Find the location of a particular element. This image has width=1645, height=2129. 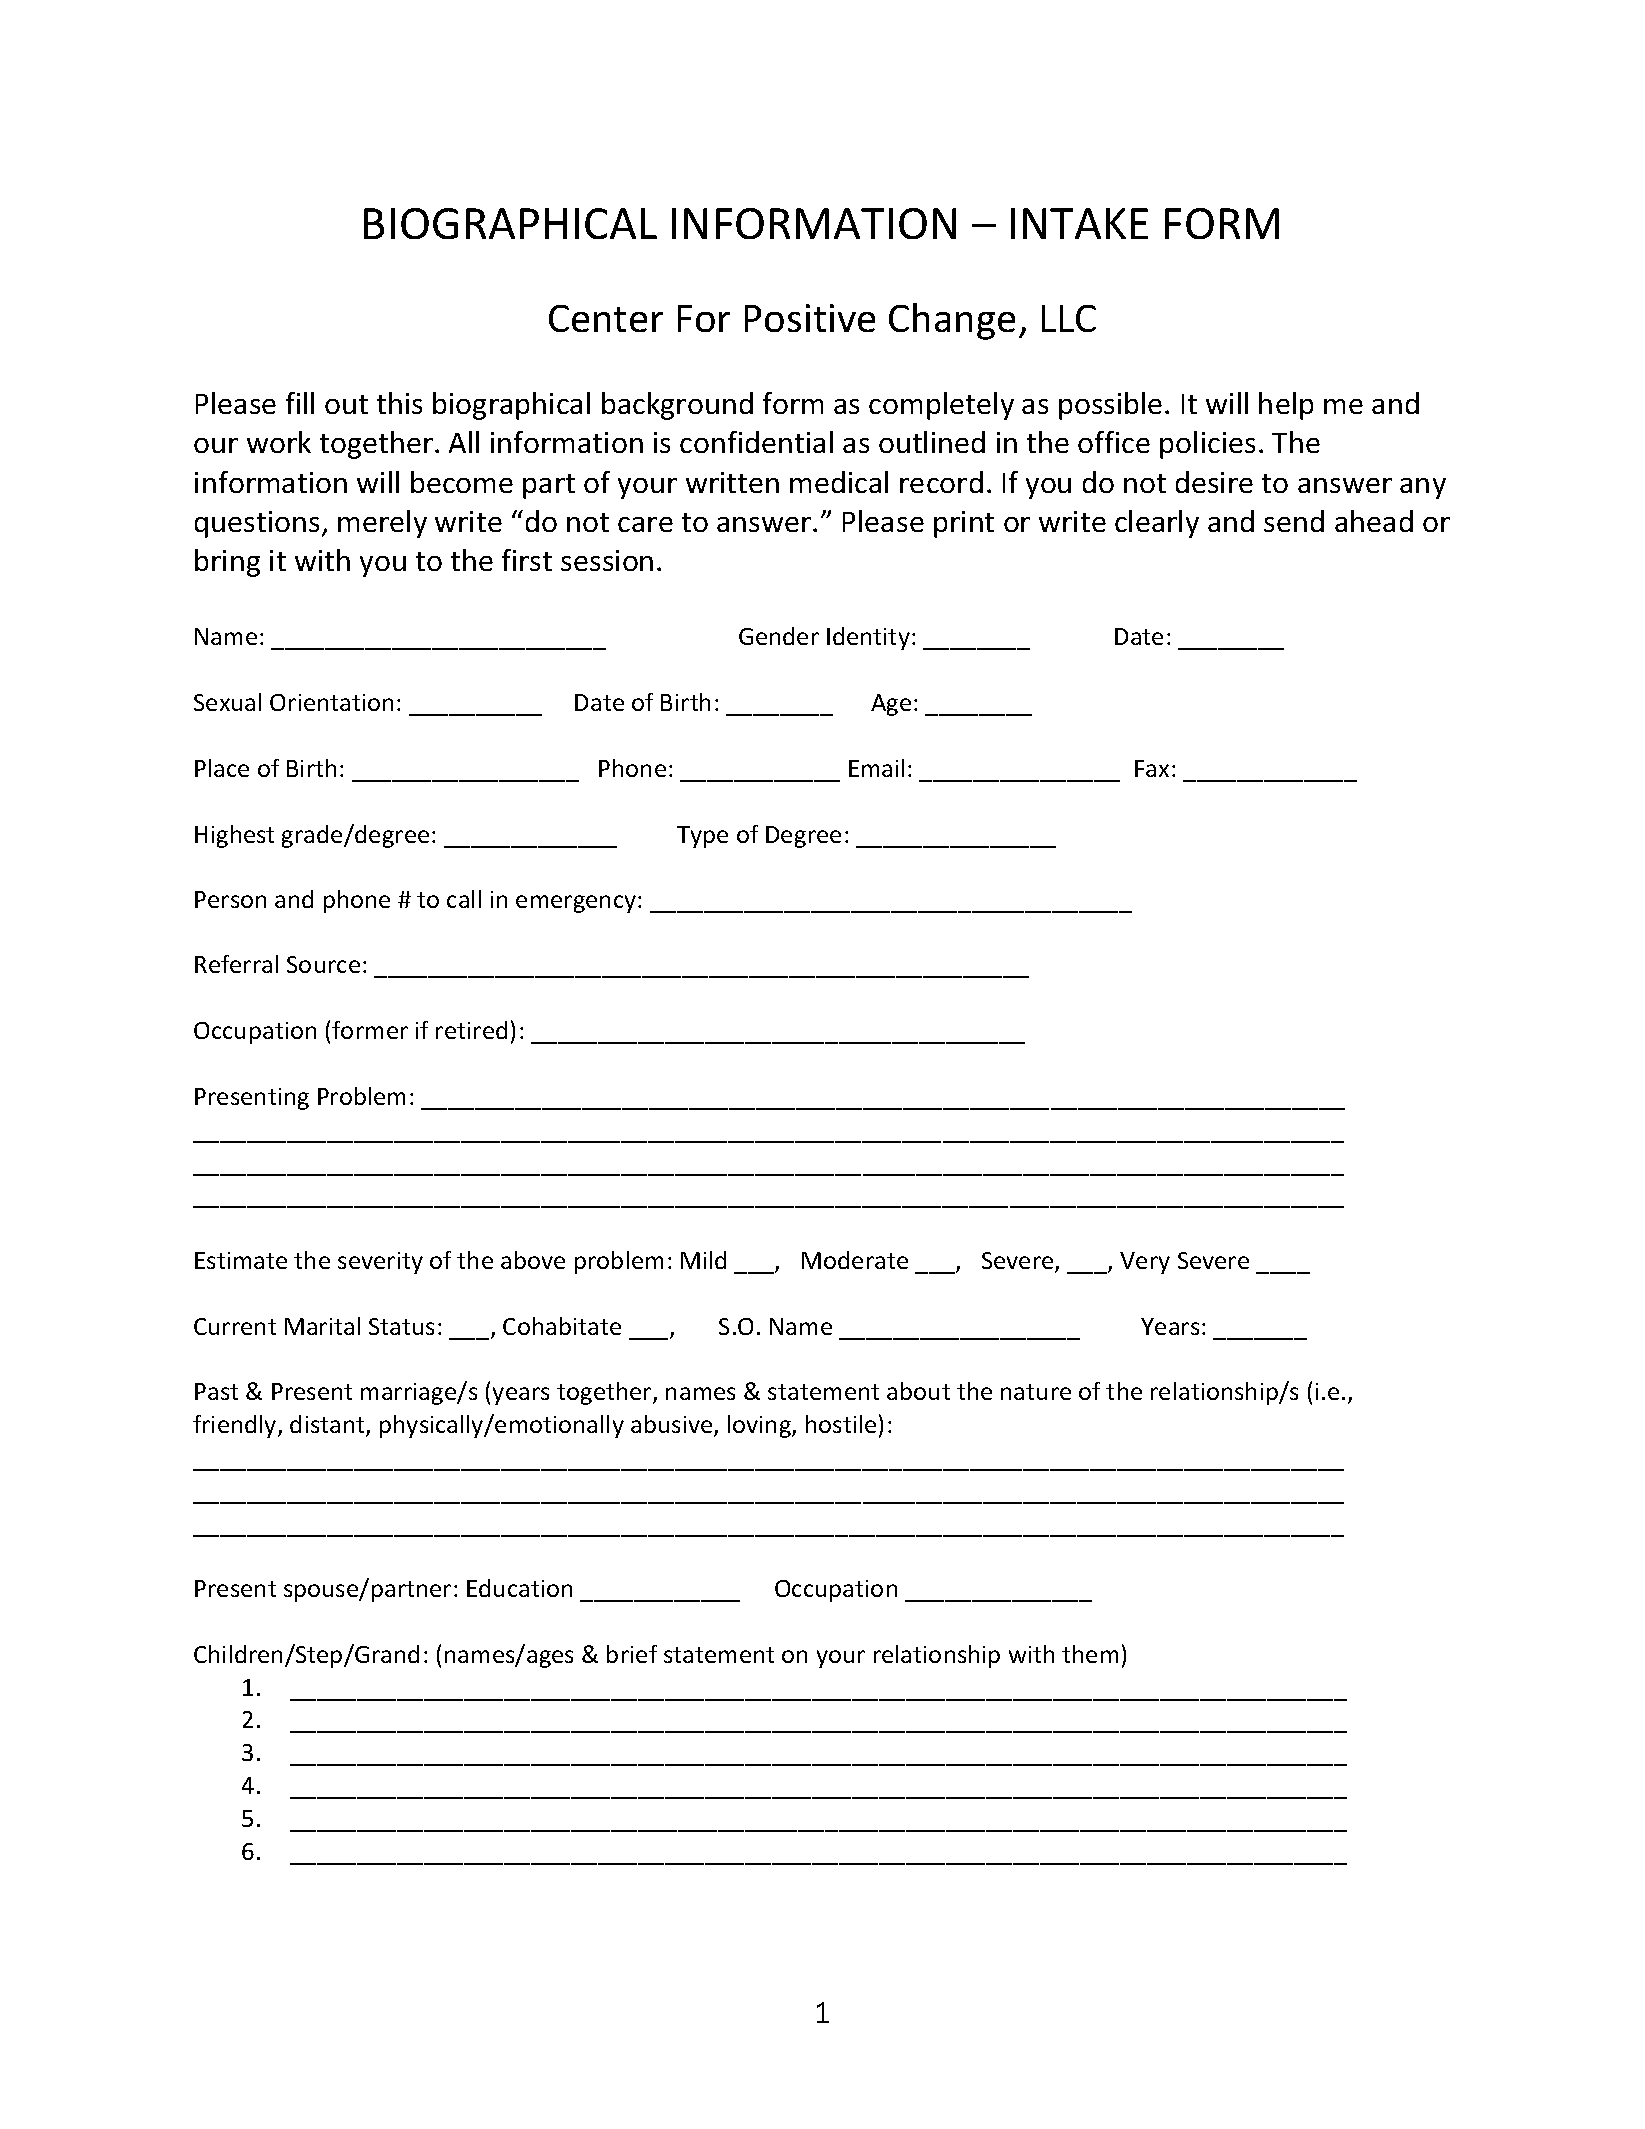

Type is located at coordinates (702, 837).
